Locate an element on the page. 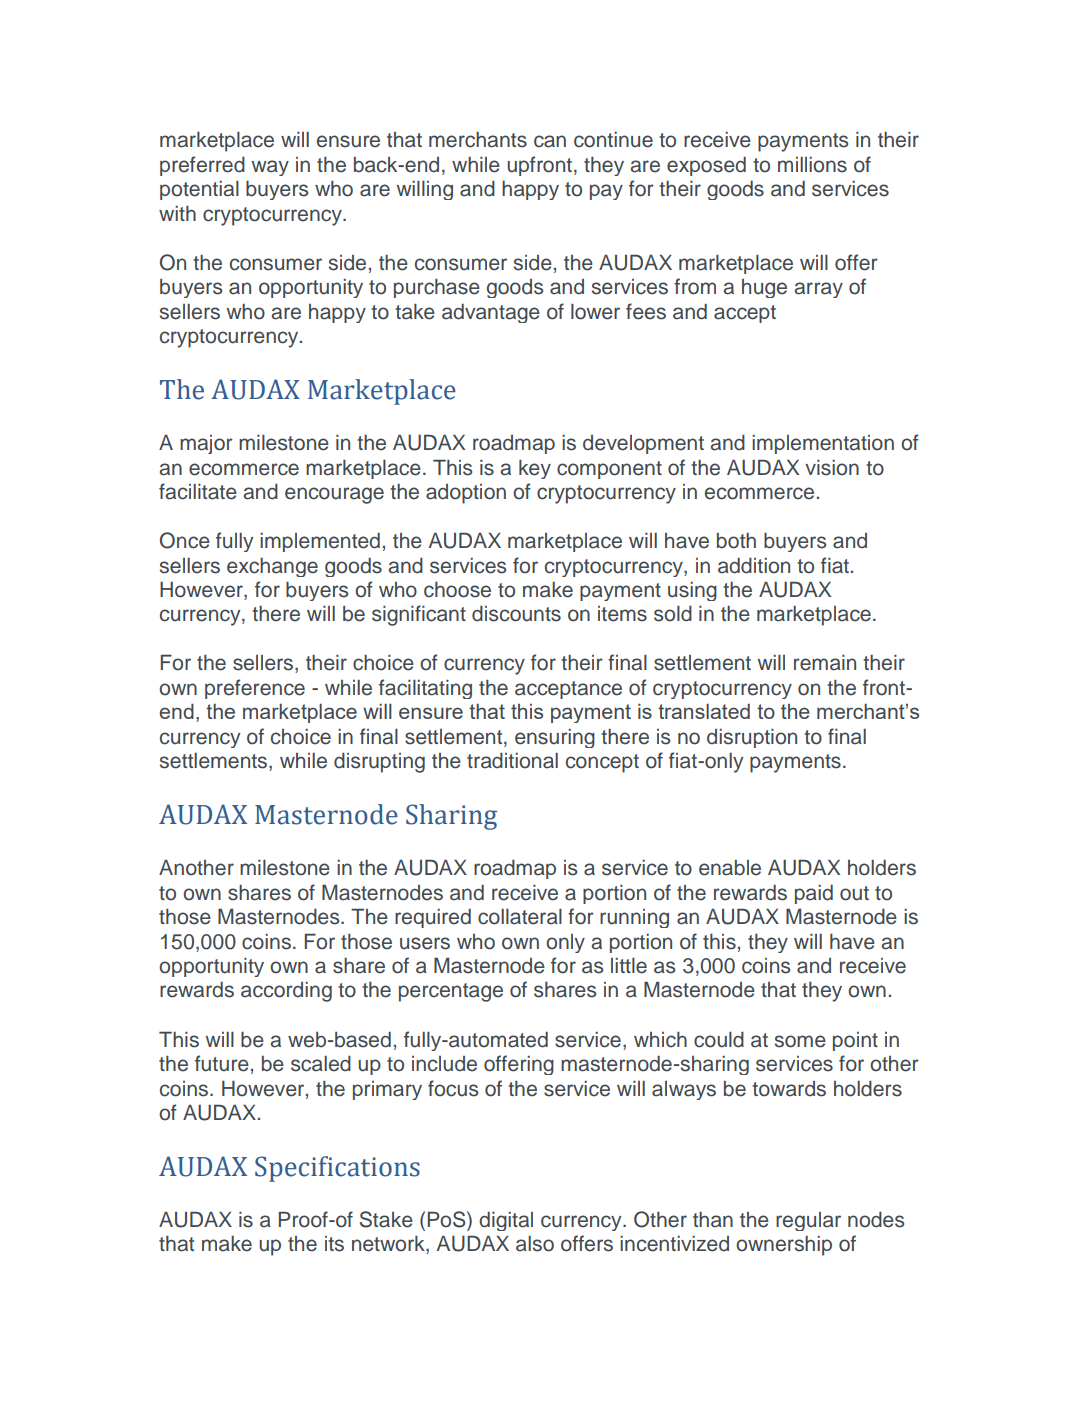  its is located at coordinates (334, 1244).
